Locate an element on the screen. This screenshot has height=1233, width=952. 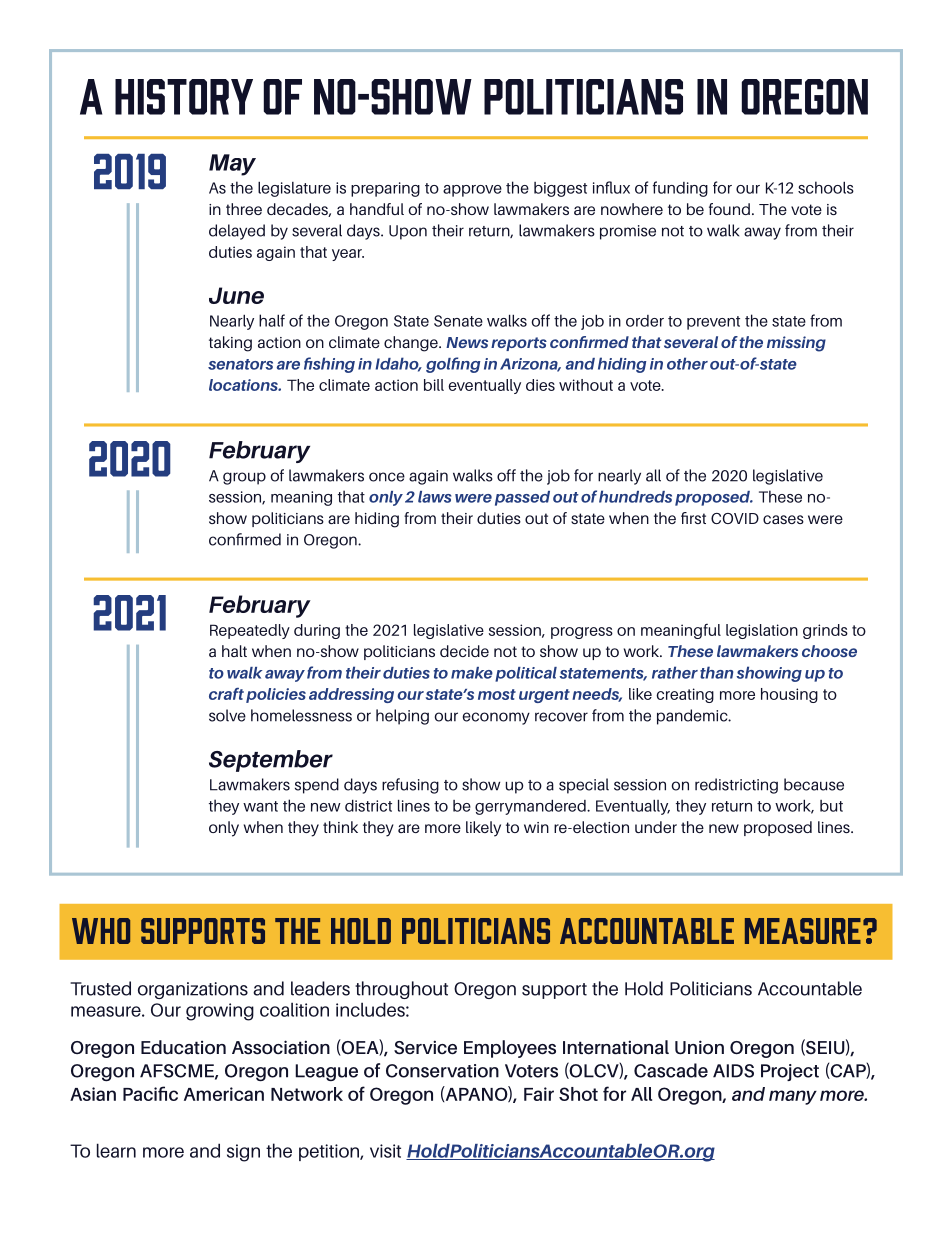
Pacific is located at coordinates (150, 1093).
